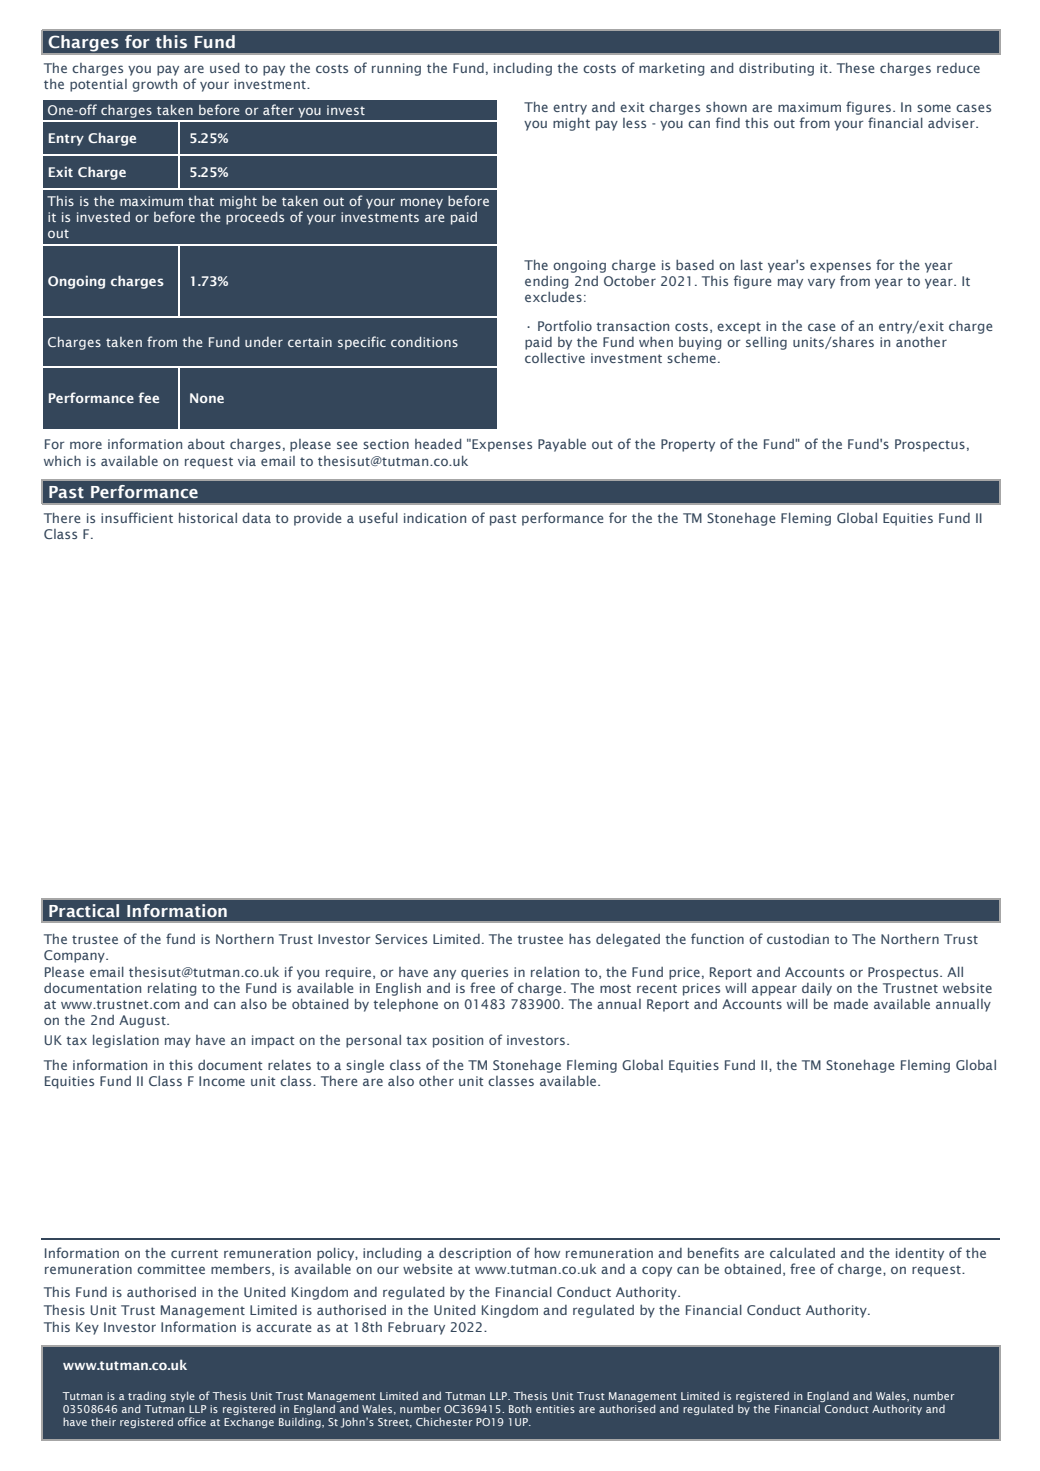  Describe the element at coordinates (580, 939) in the screenshot. I see `has` at that location.
